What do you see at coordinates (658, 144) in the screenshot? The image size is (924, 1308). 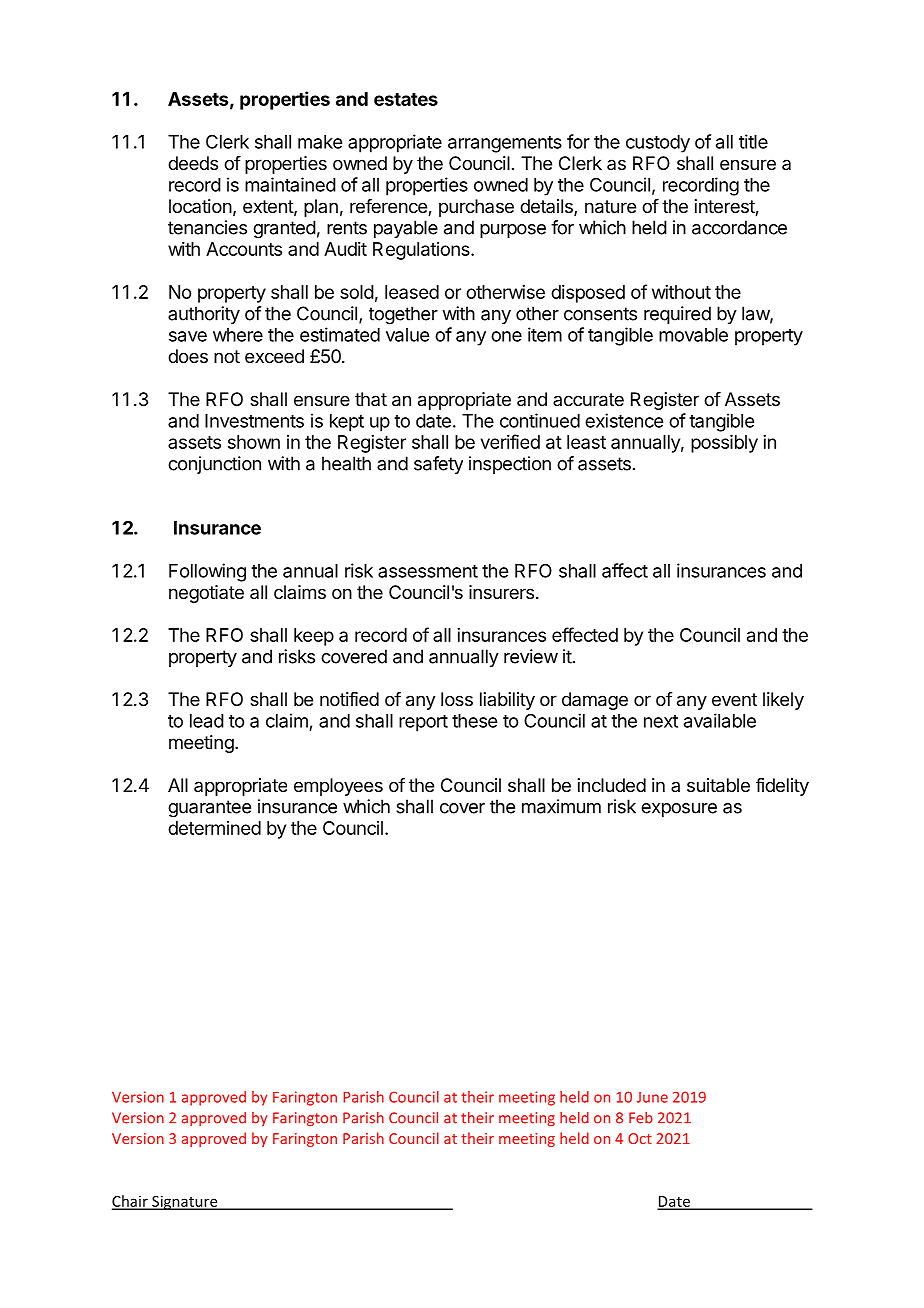 I see `custody` at bounding box center [658, 144].
